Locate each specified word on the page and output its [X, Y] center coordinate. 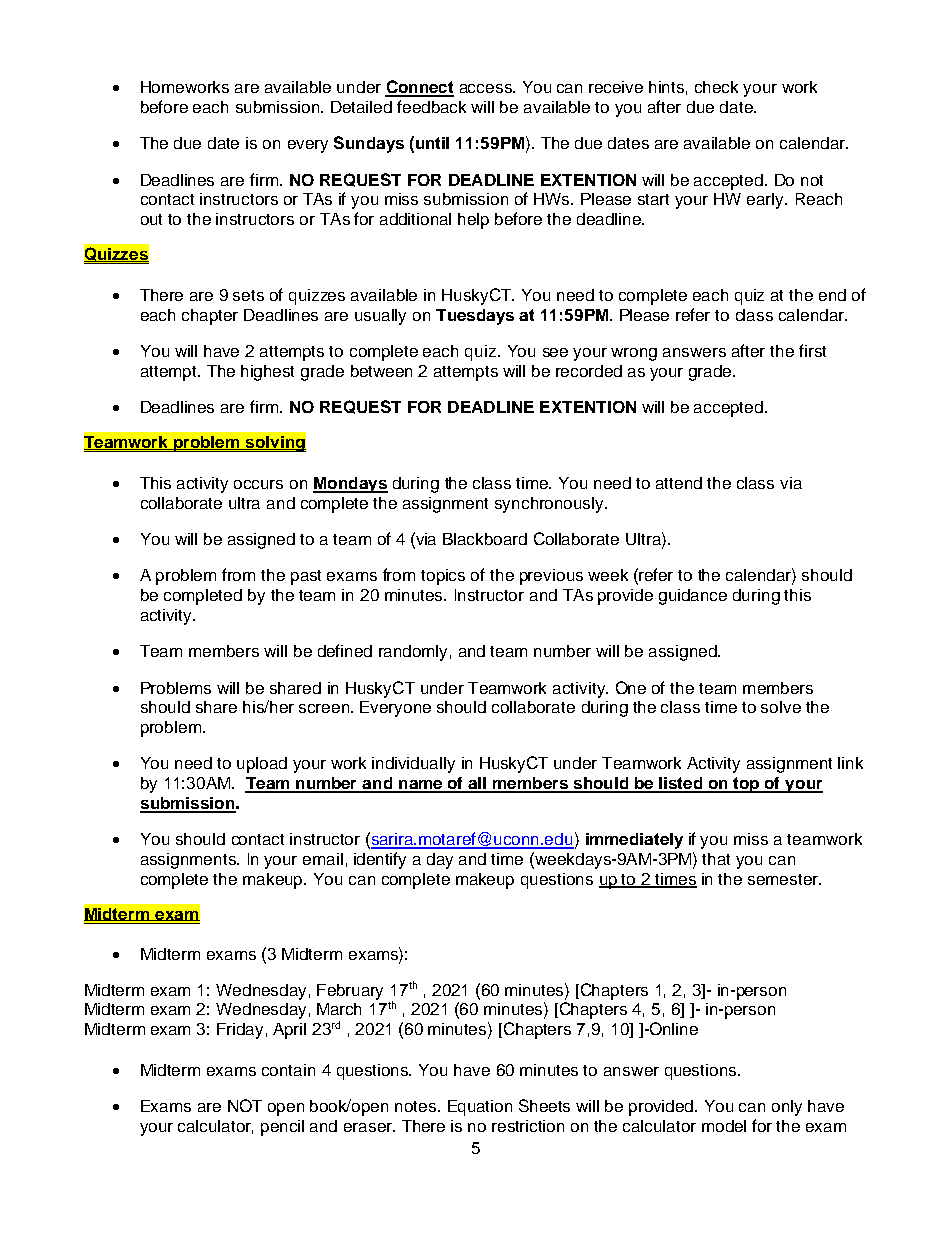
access [487, 88]
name [421, 786]
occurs [258, 484]
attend [679, 483]
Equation [480, 1108]
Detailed [361, 107]
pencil [282, 1128]
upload [262, 765]
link [850, 763]
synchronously [551, 505]
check [716, 87]
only [787, 1108]
